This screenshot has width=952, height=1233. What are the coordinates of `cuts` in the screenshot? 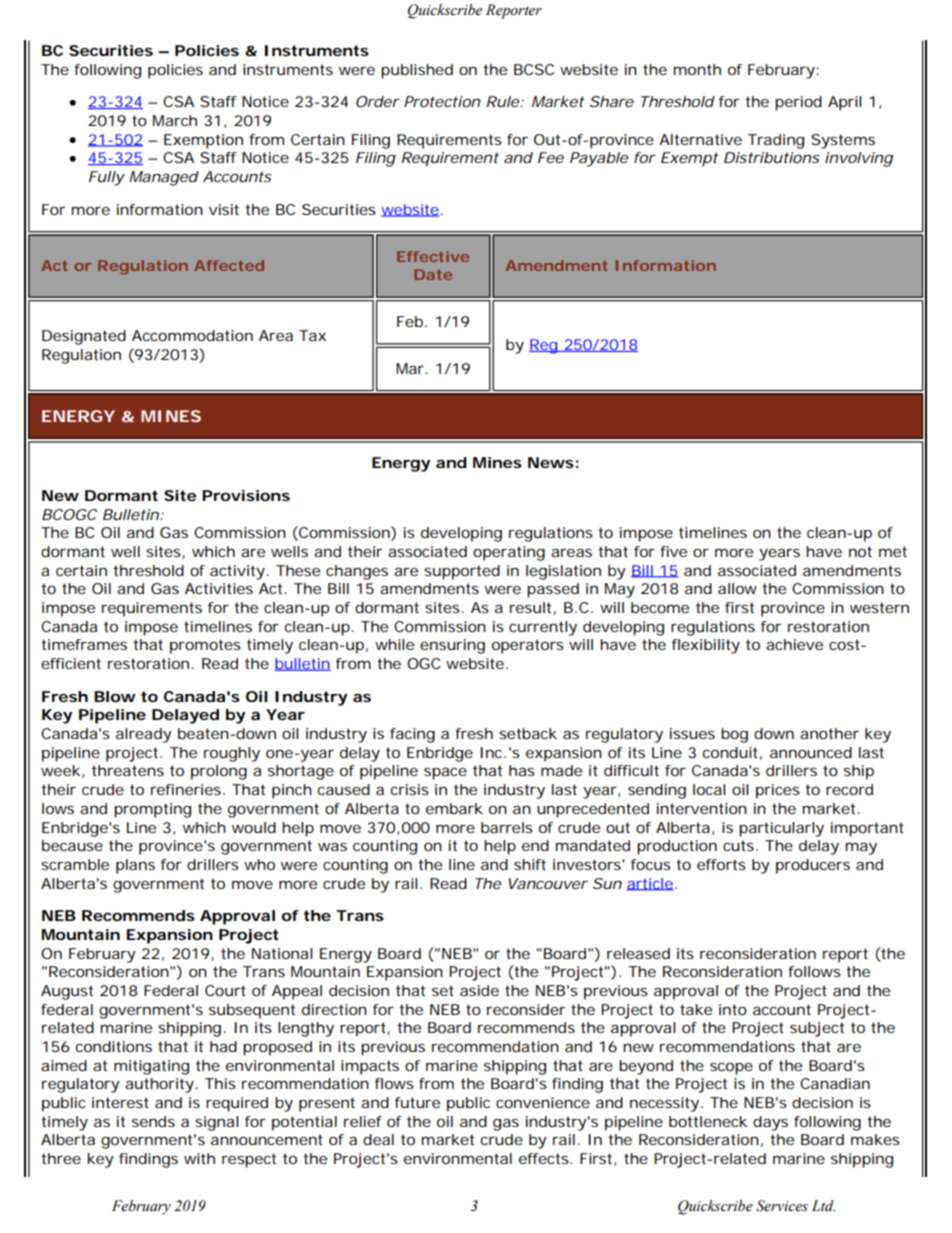 It's located at (740, 845).
